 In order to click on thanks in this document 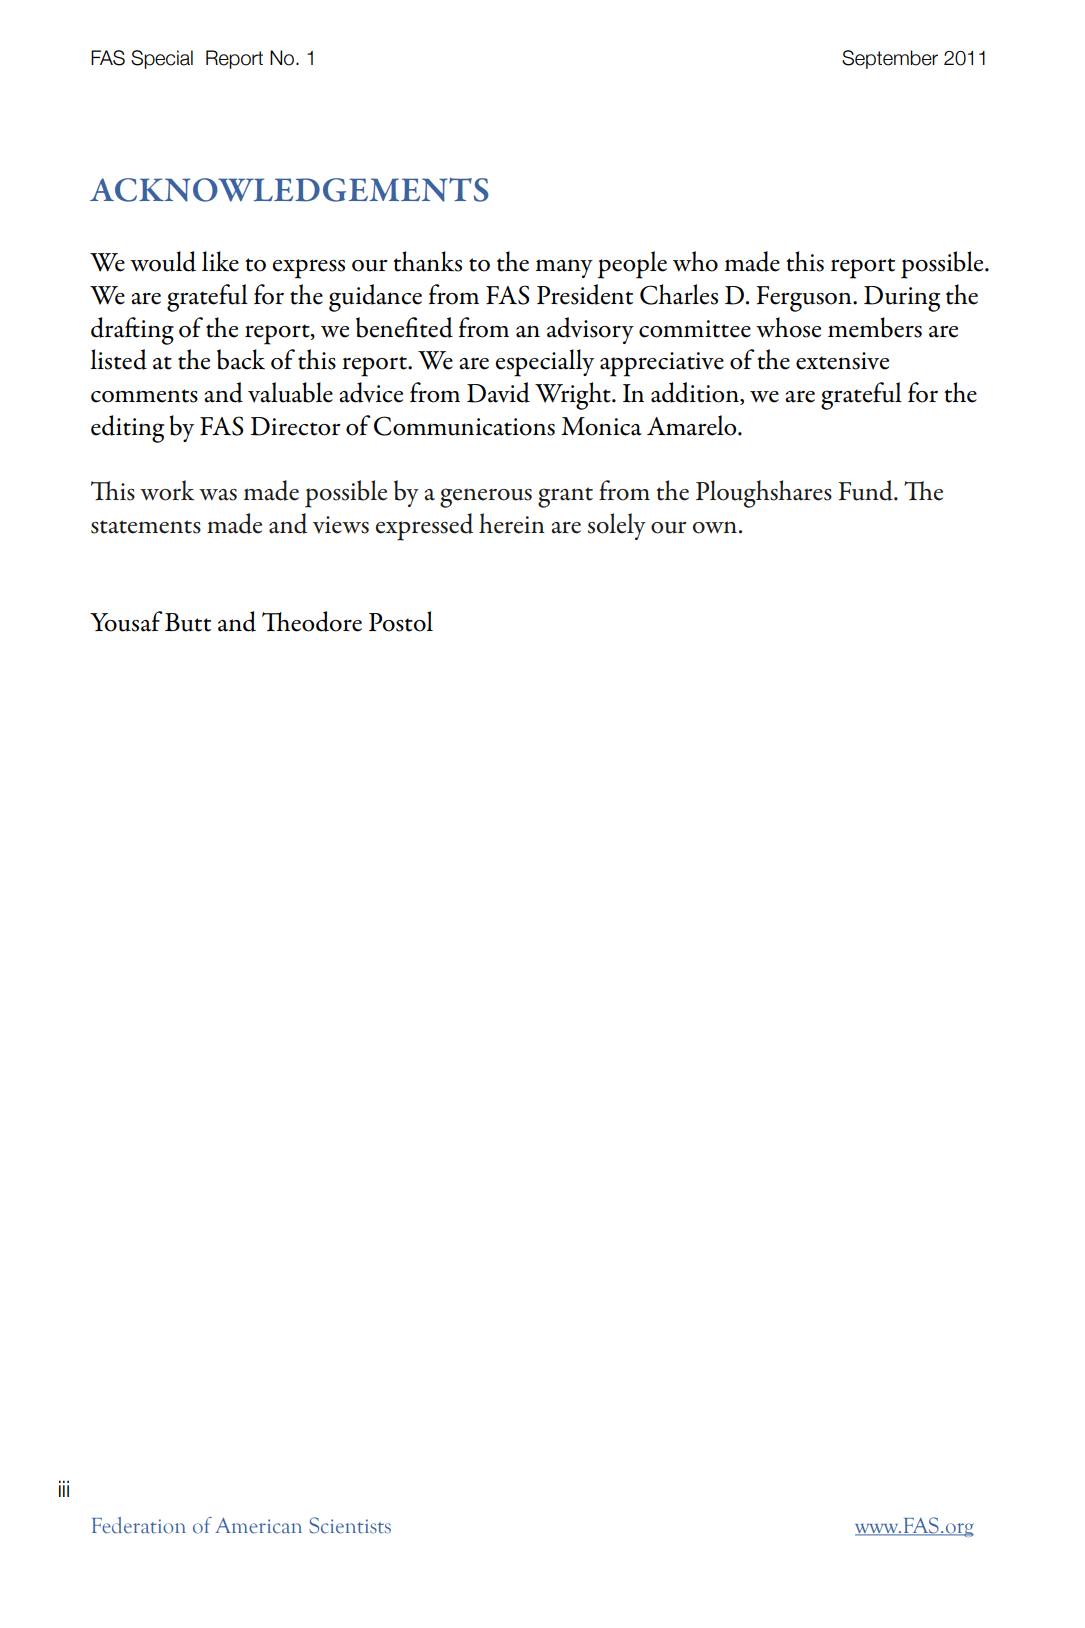, I will do `click(427, 261)`.
